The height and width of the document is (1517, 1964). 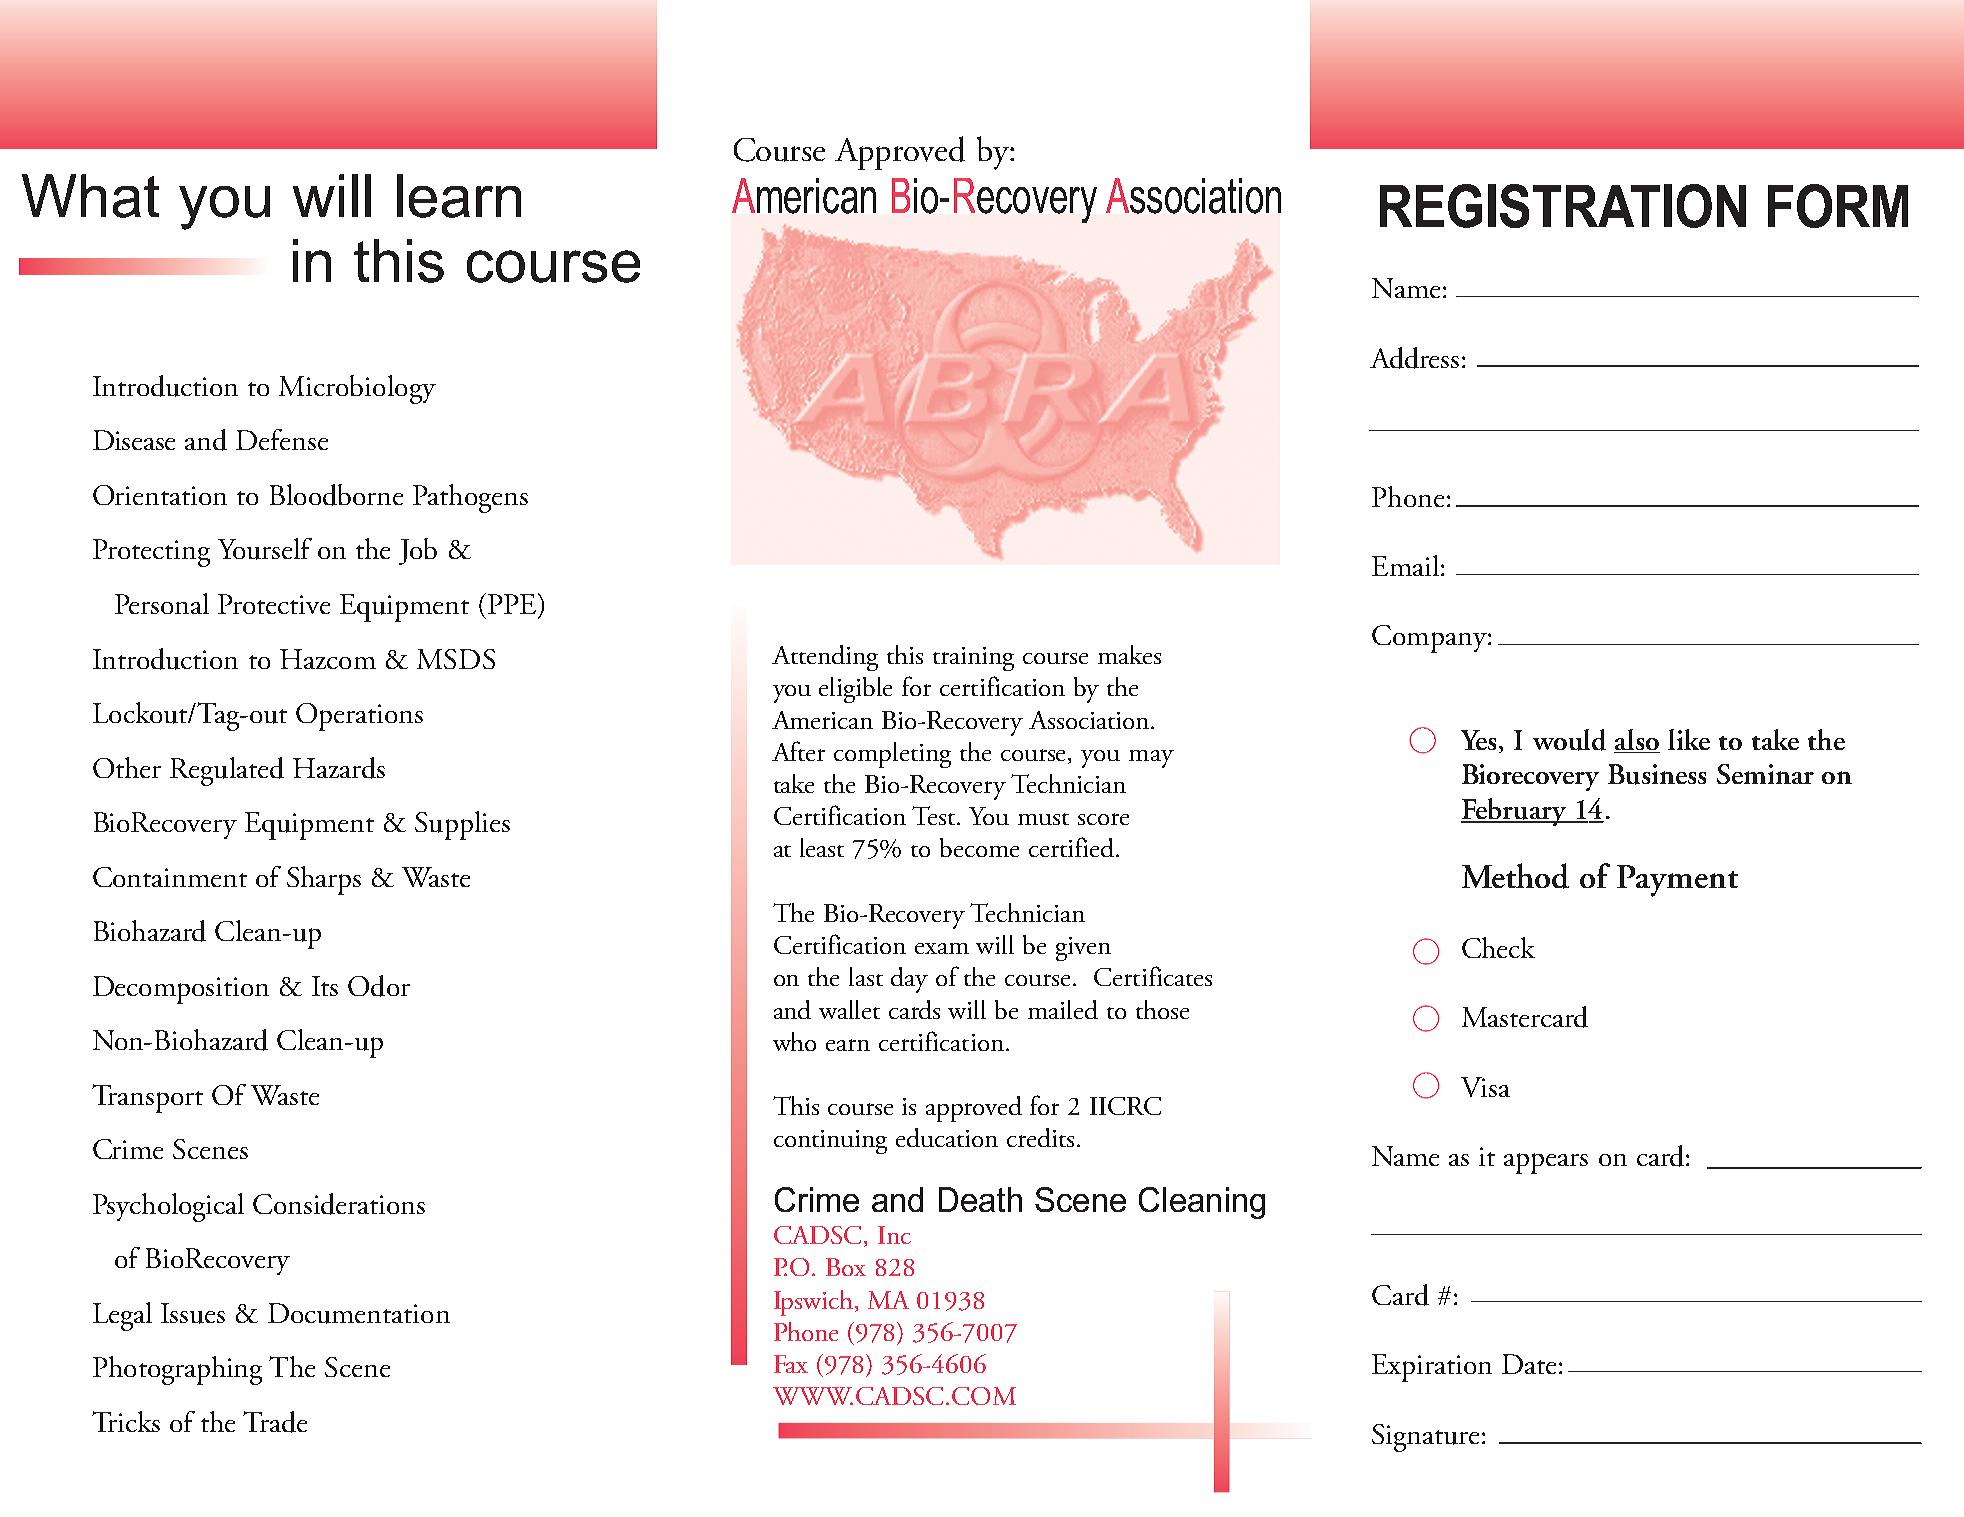 What do you see at coordinates (791, 1364) in the document?
I see `Fax` at bounding box center [791, 1364].
